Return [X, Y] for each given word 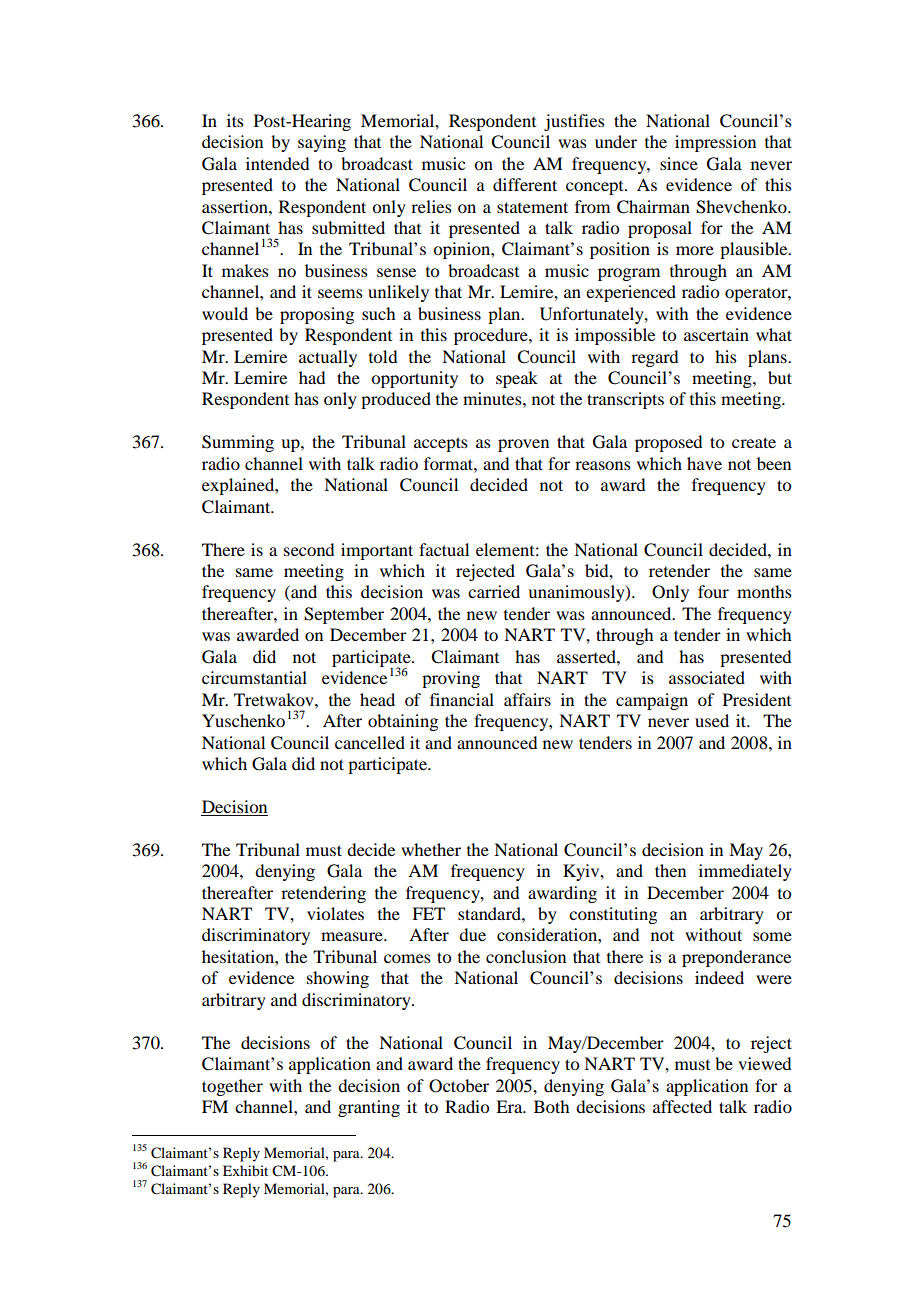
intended [277, 163]
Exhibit [245, 1170]
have [704, 463]
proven [523, 445]
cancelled [370, 742]
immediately [745, 872]
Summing [238, 443]
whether [431, 849]
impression [715, 143]
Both [551, 1106]
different [525, 184]
